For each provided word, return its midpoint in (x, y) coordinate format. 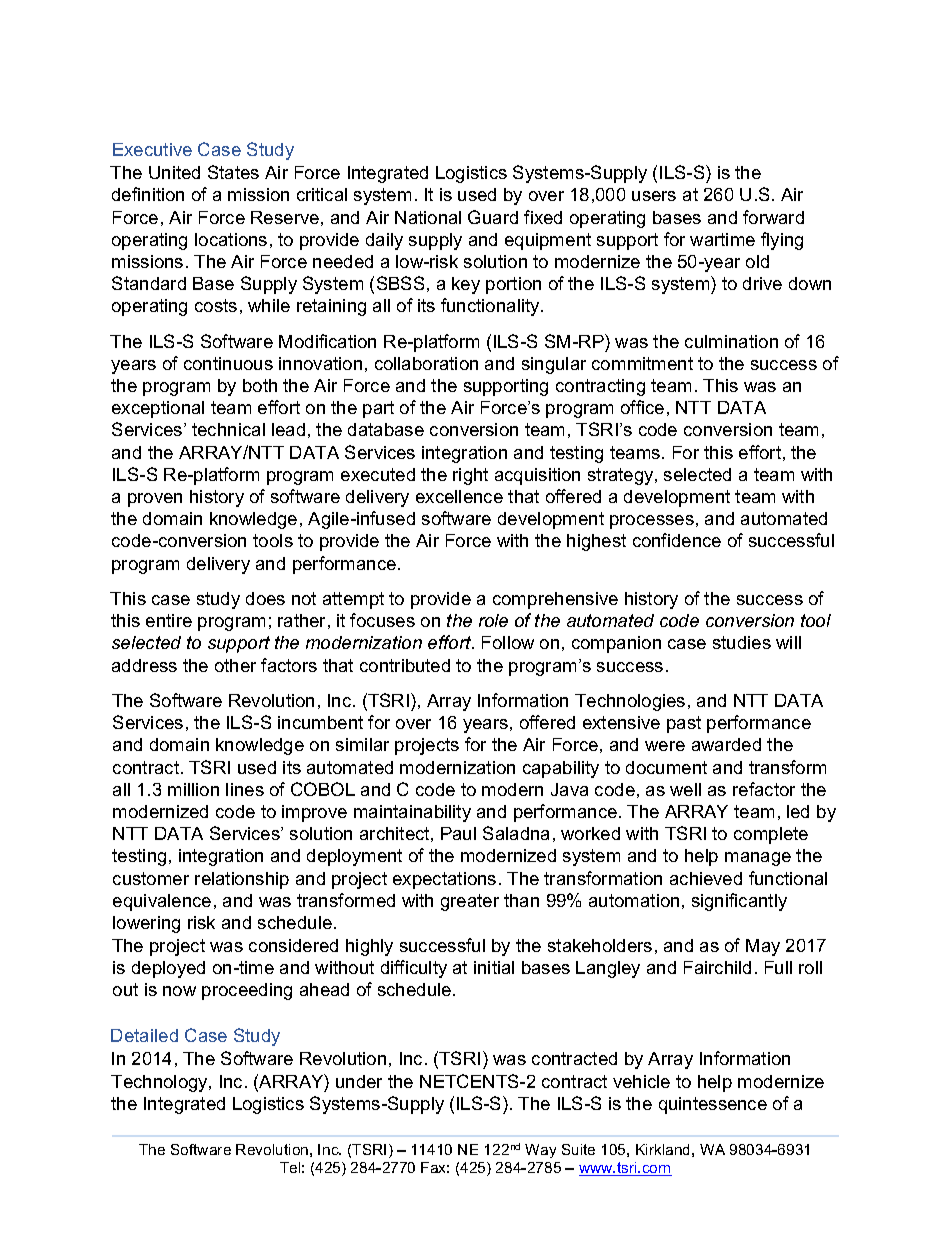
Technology (160, 1083)
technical (228, 429)
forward (773, 217)
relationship (242, 880)
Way (540, 1151)
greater (470, 902)
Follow (508, 642)
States (233, 172)
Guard (493, 217)
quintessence (713, 1105)
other (235, 665)
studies (742, 642)
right (470, 476)
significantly (739, 902)
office (642, 407)
